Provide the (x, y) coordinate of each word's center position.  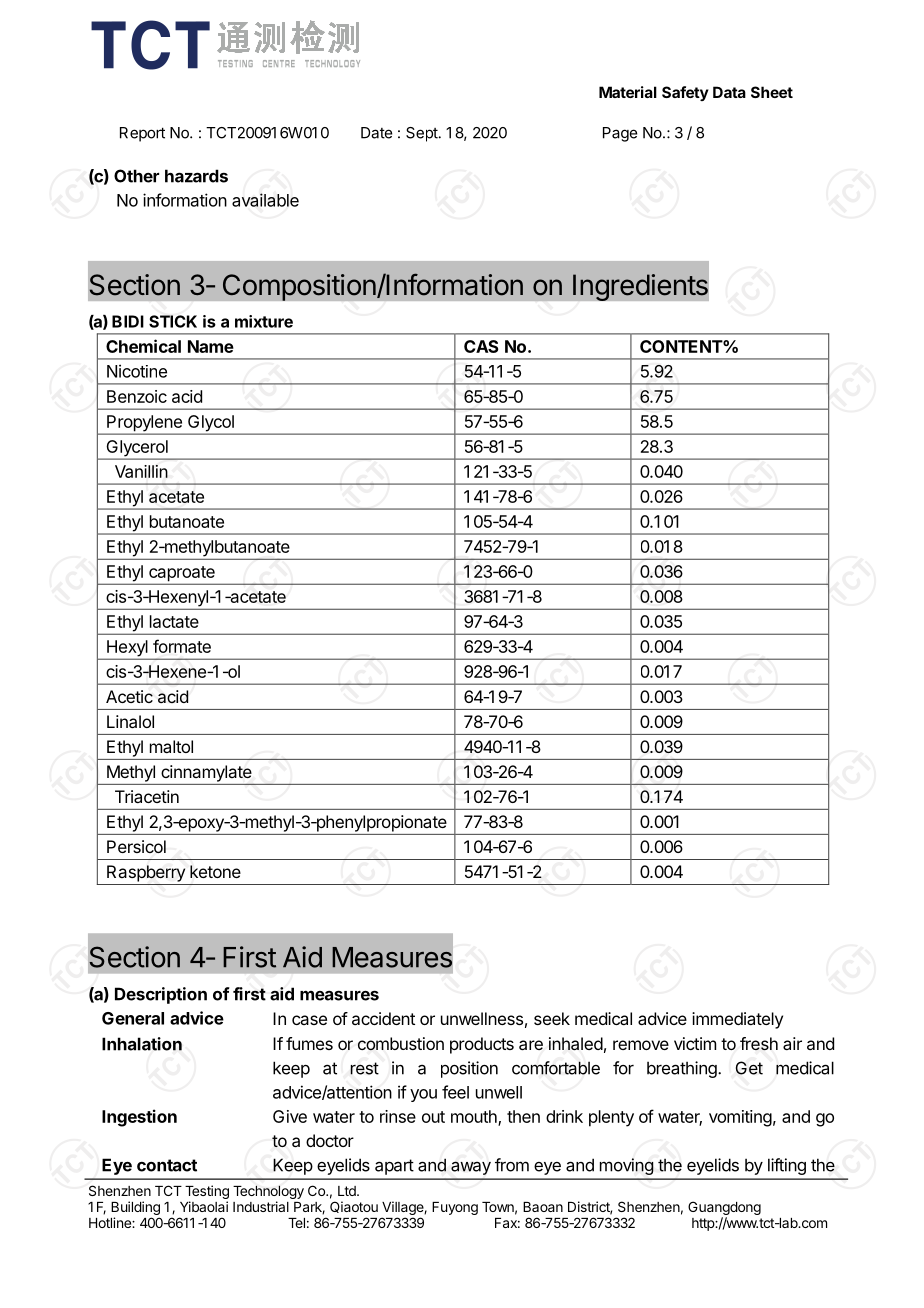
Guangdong (724, 1209)
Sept (423, 134)
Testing (207, 1192)
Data (729, 92)
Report (142, 134)
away (471, 1168)
